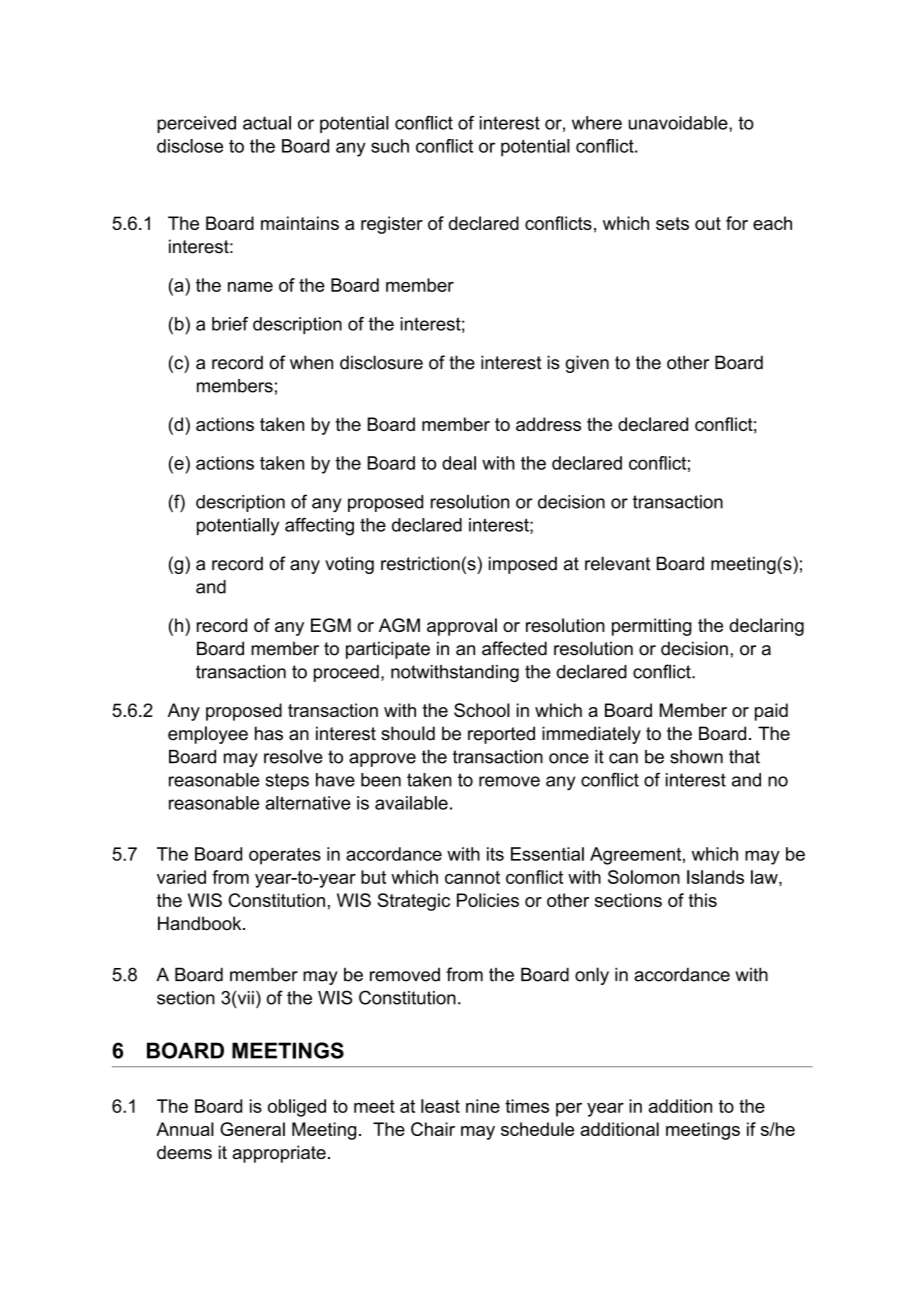  Describe the element at coordinates (319, 527) in the page. I see `affecting` at that location.
